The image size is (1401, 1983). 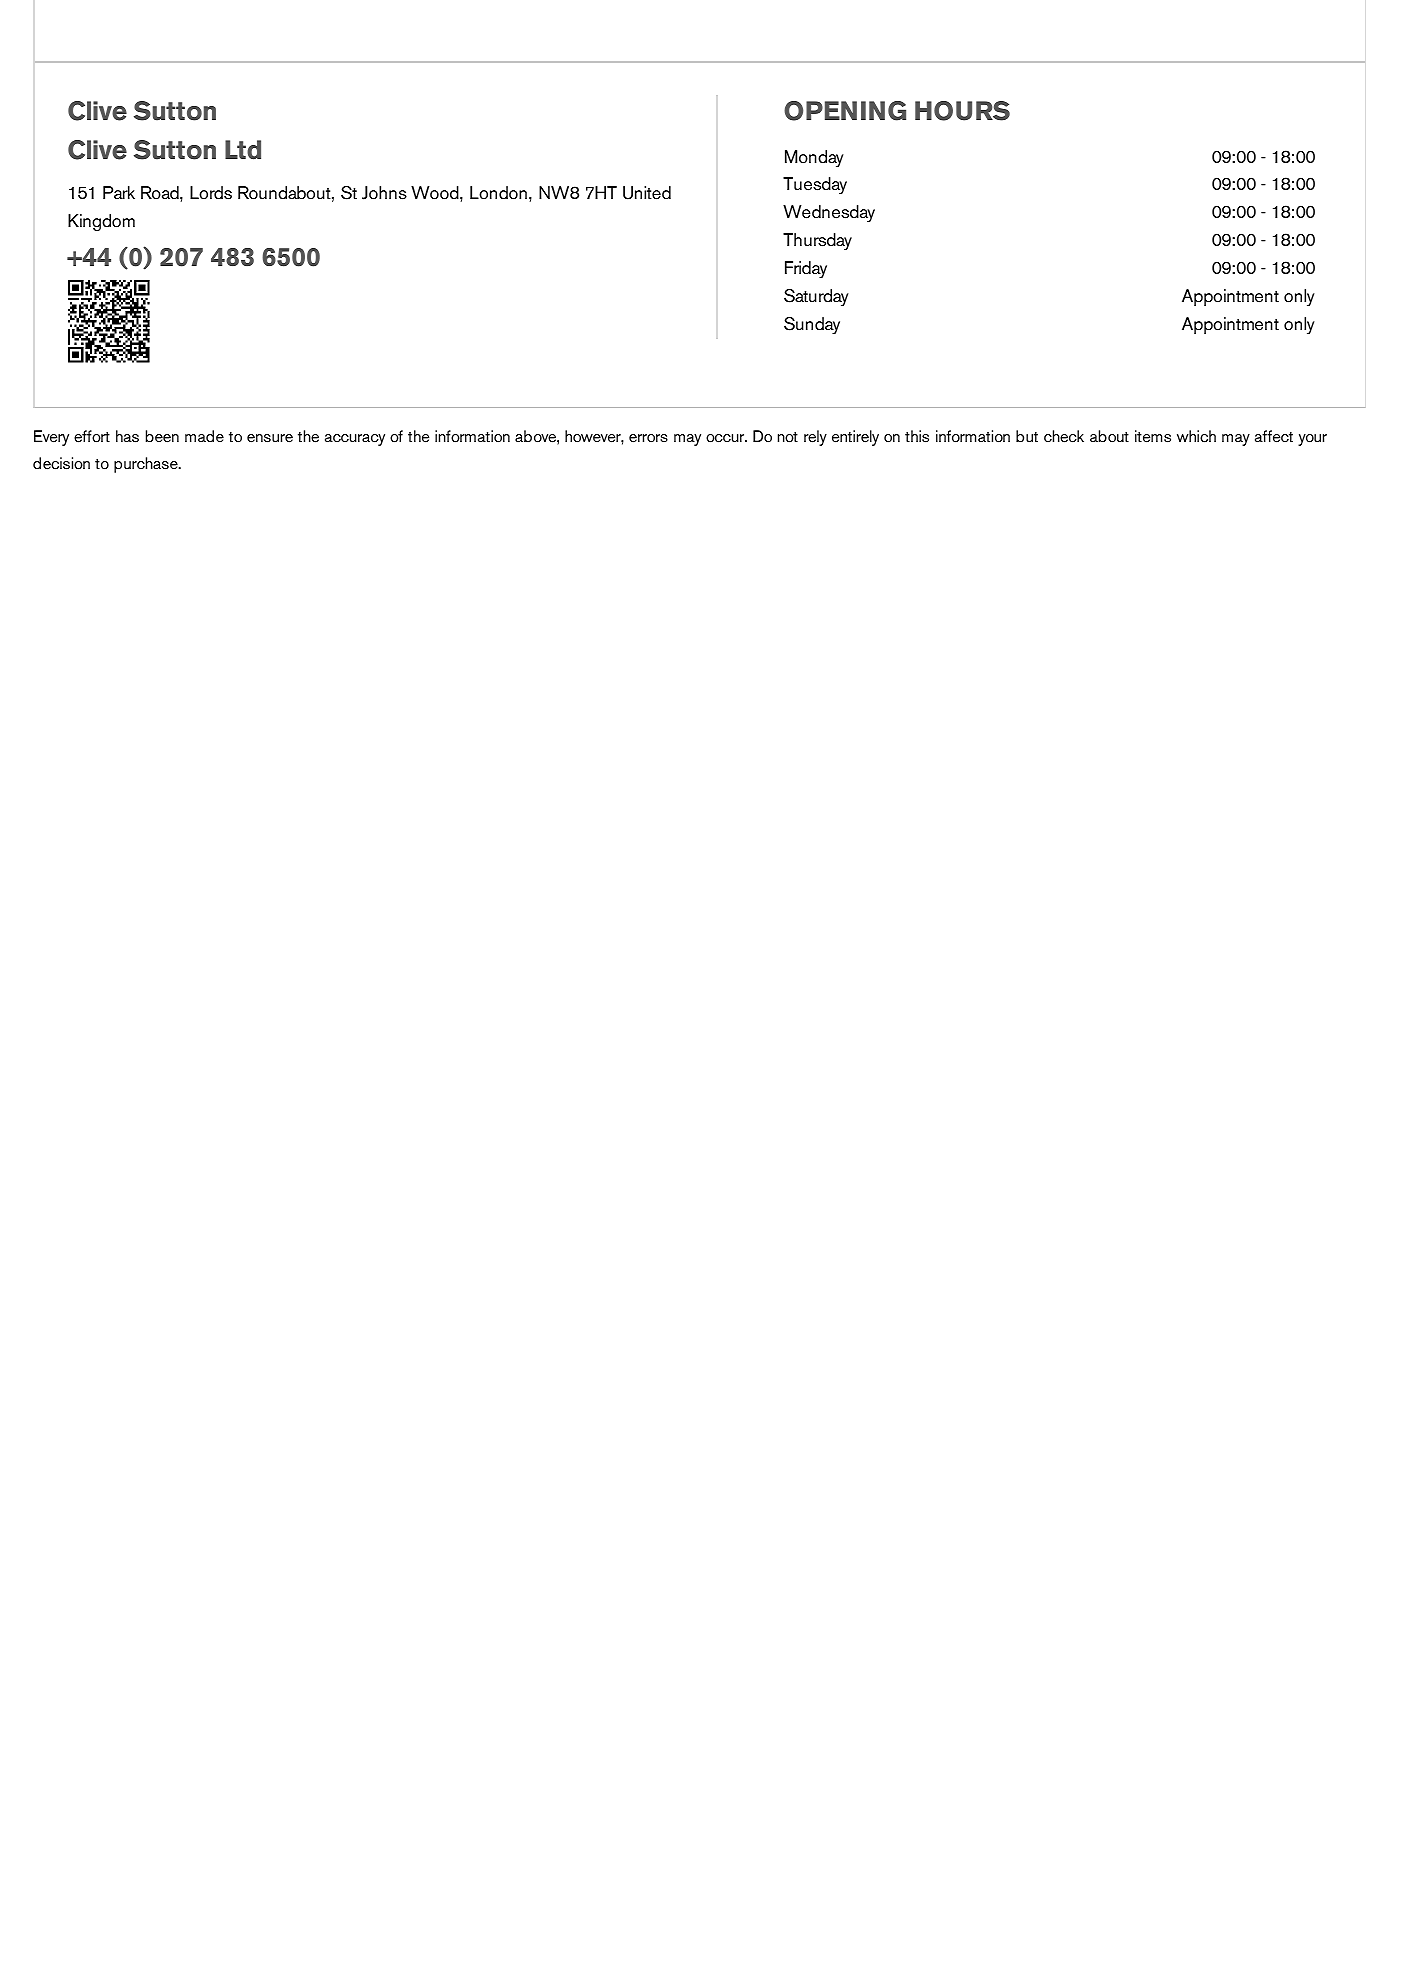 I want to click on items, so click(x=1153, y=436).
